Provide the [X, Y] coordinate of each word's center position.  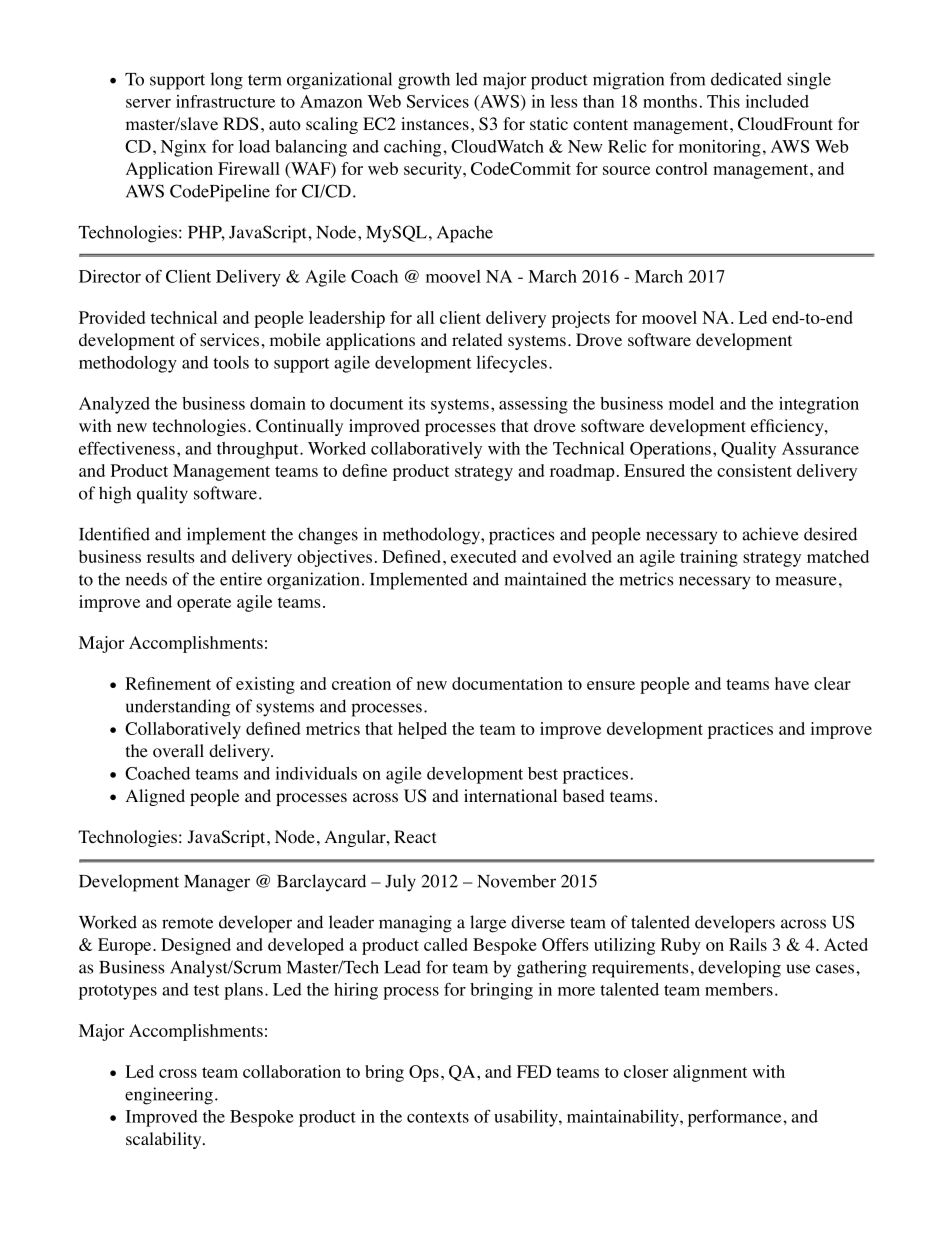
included [777, 101]
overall [178, 751]
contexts [438, 1117]
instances [435, 123]
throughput [259, 450]
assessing [533, 405]
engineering [169, 1096]
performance [736, 1118]
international [510, 796]
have [792, 683]
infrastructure [225, 101]
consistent [754, 470]
